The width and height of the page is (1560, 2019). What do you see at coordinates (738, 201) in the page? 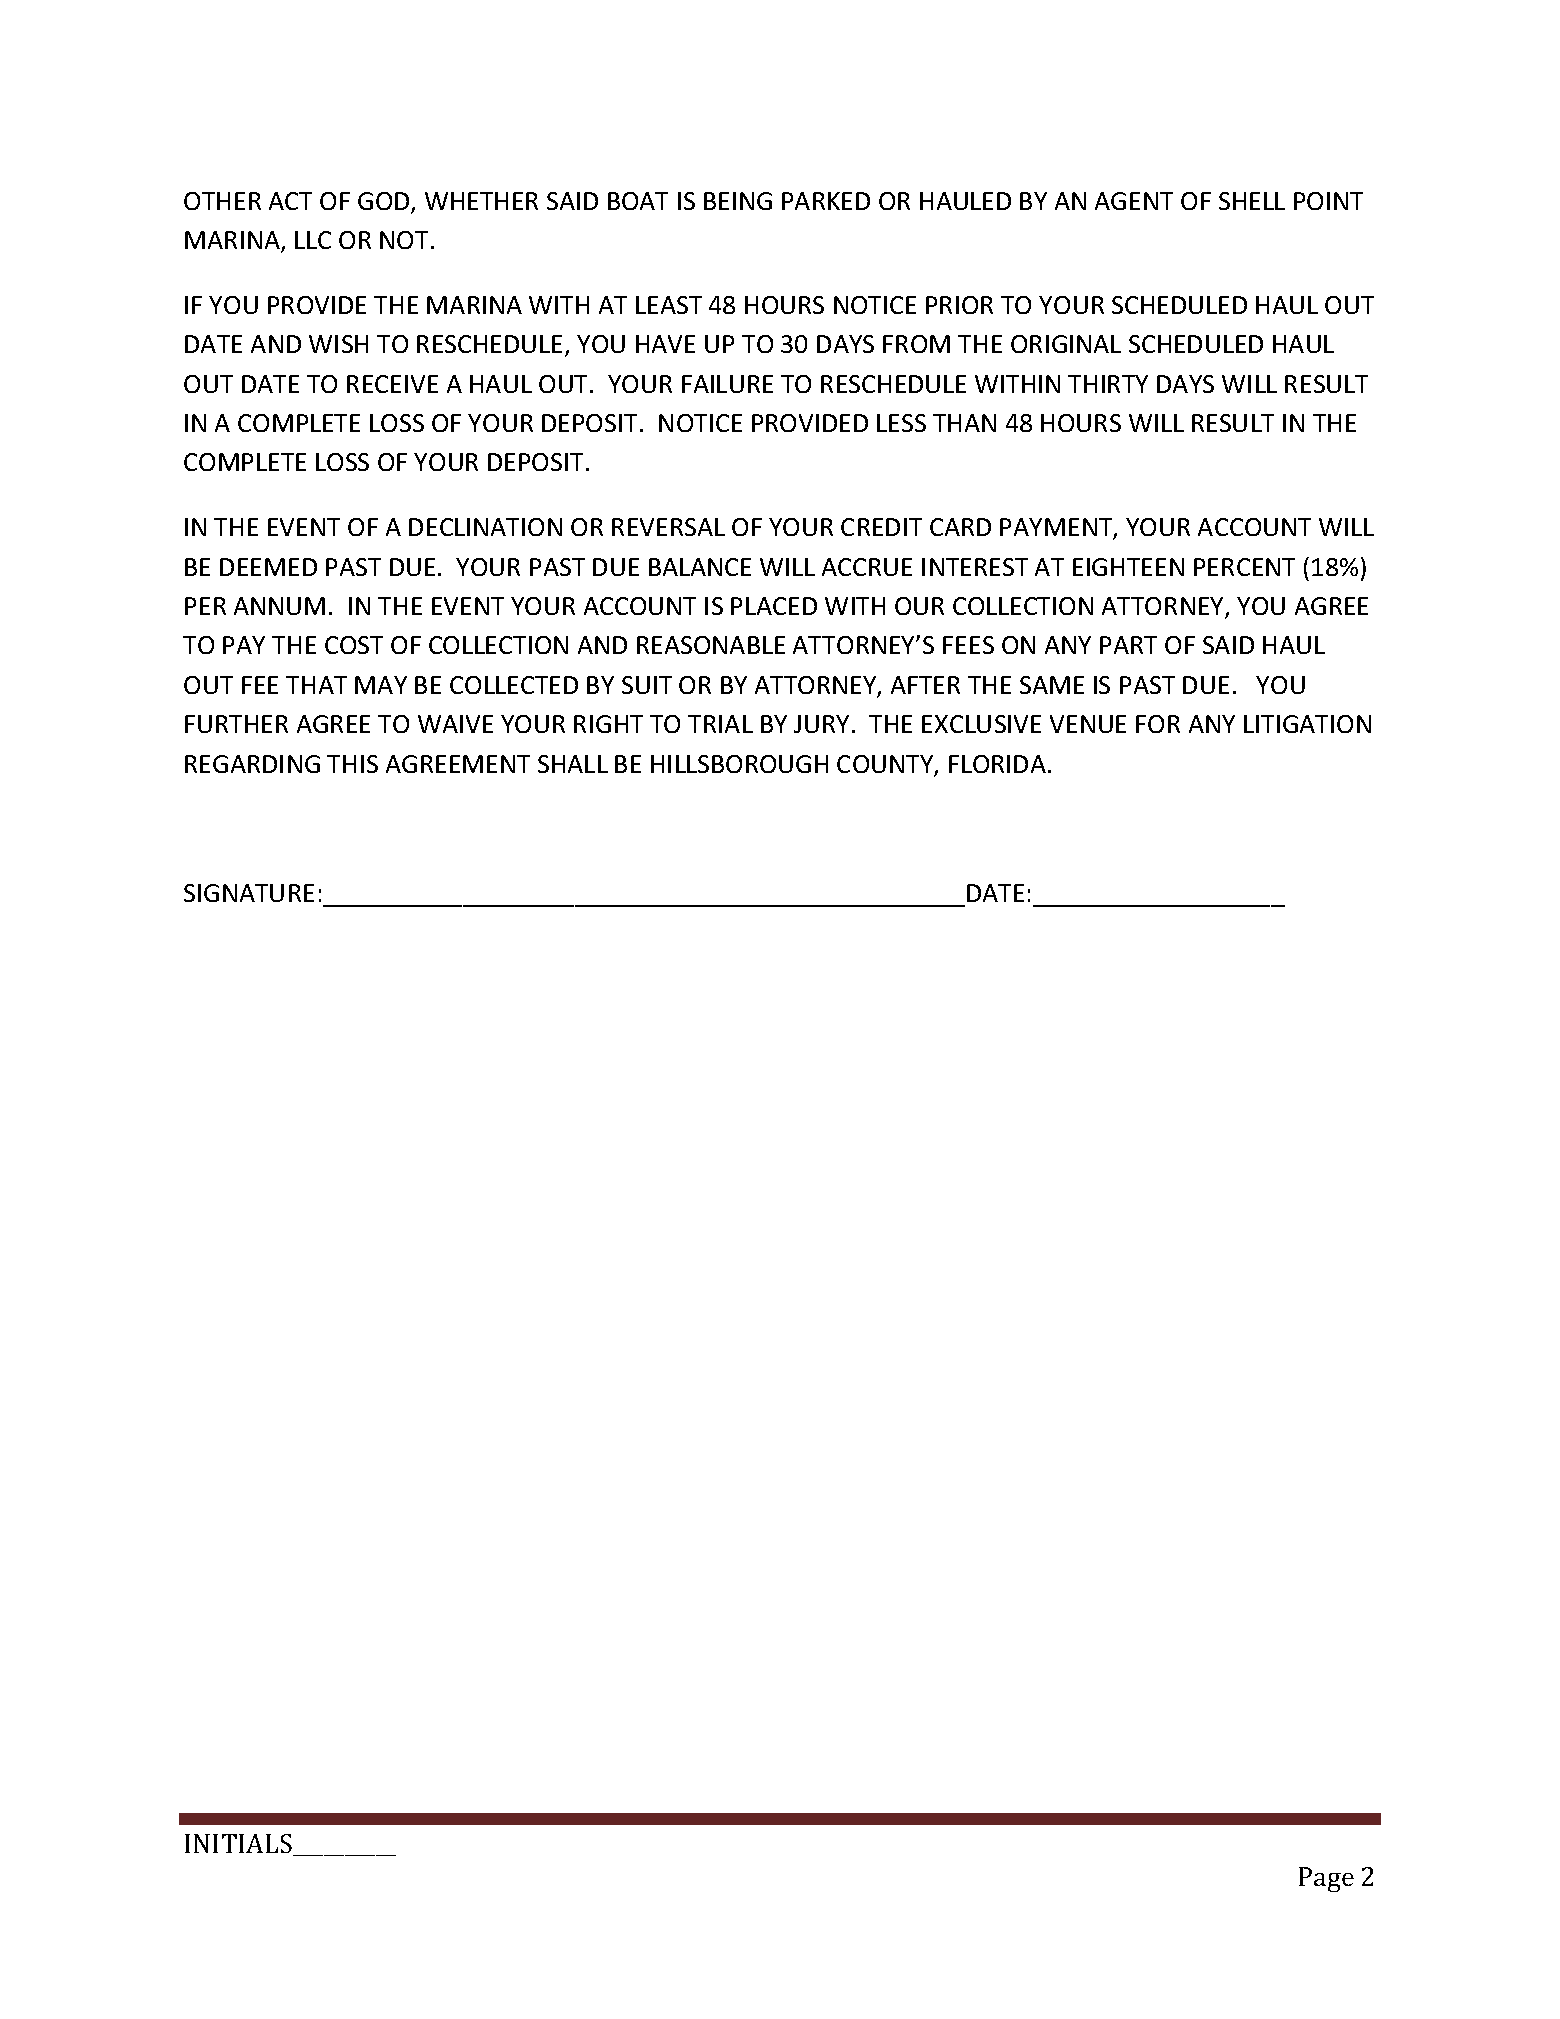
I see `BEING` at bounding box center [738, 201].
